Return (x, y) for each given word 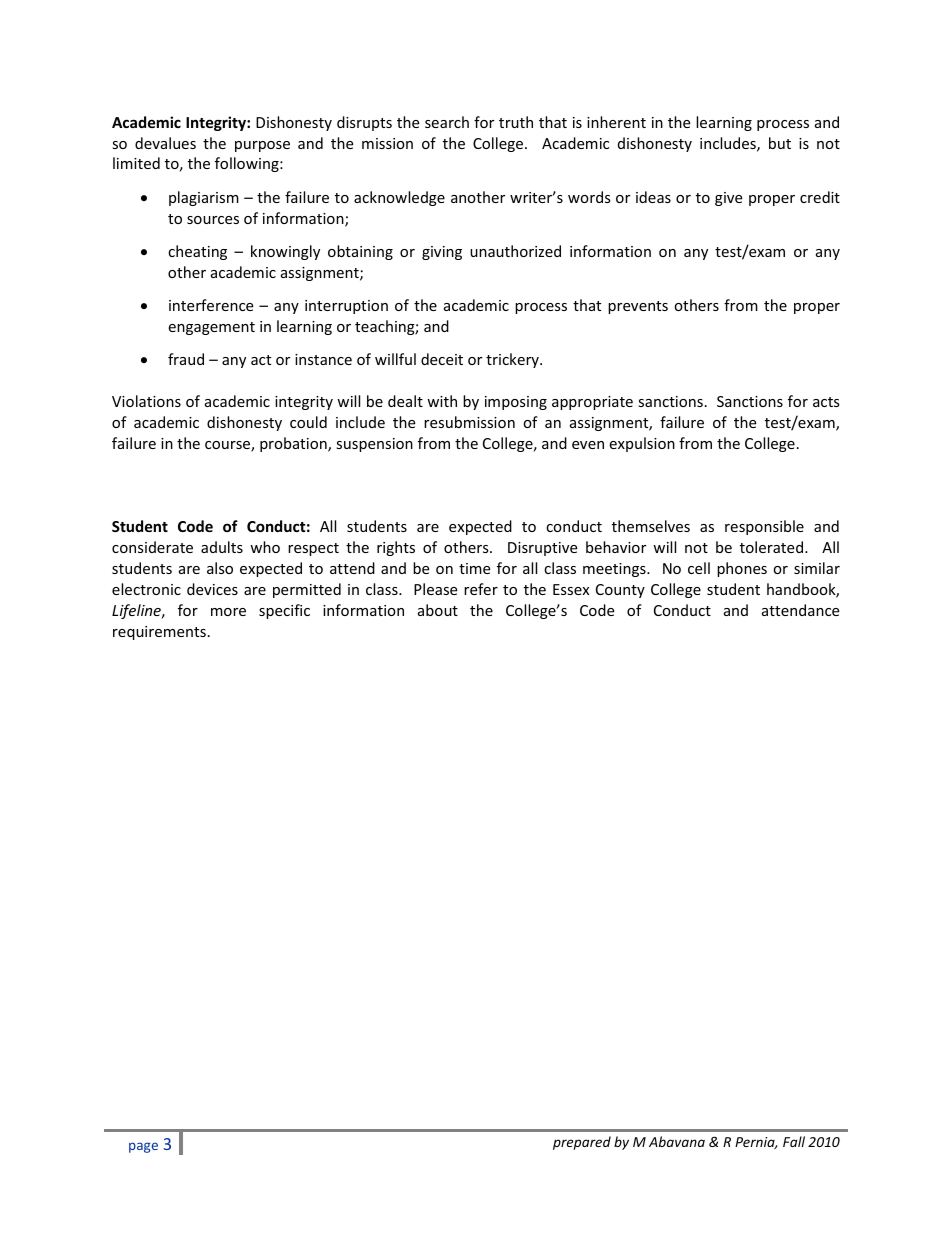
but (780, 143)
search (447, 122)
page (143, 1147)
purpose (262, 146)
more (228, 612)
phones (742, 569)
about (438, 610)
